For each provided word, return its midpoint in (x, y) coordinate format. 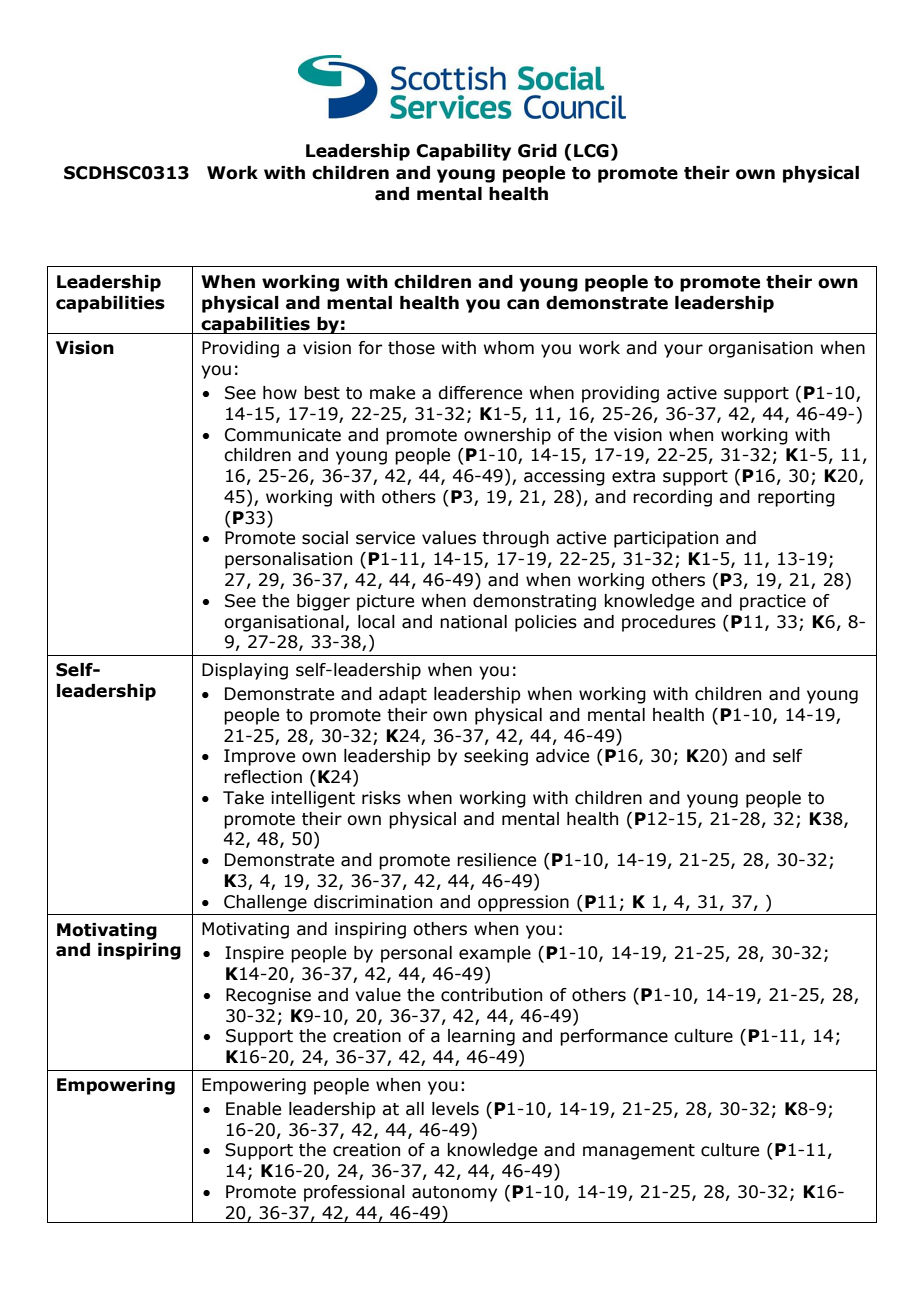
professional (354, 1193)
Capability (463, 152)
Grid (537, 151)
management (639, 1152)
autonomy (454, 1194)
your (683, 351)
